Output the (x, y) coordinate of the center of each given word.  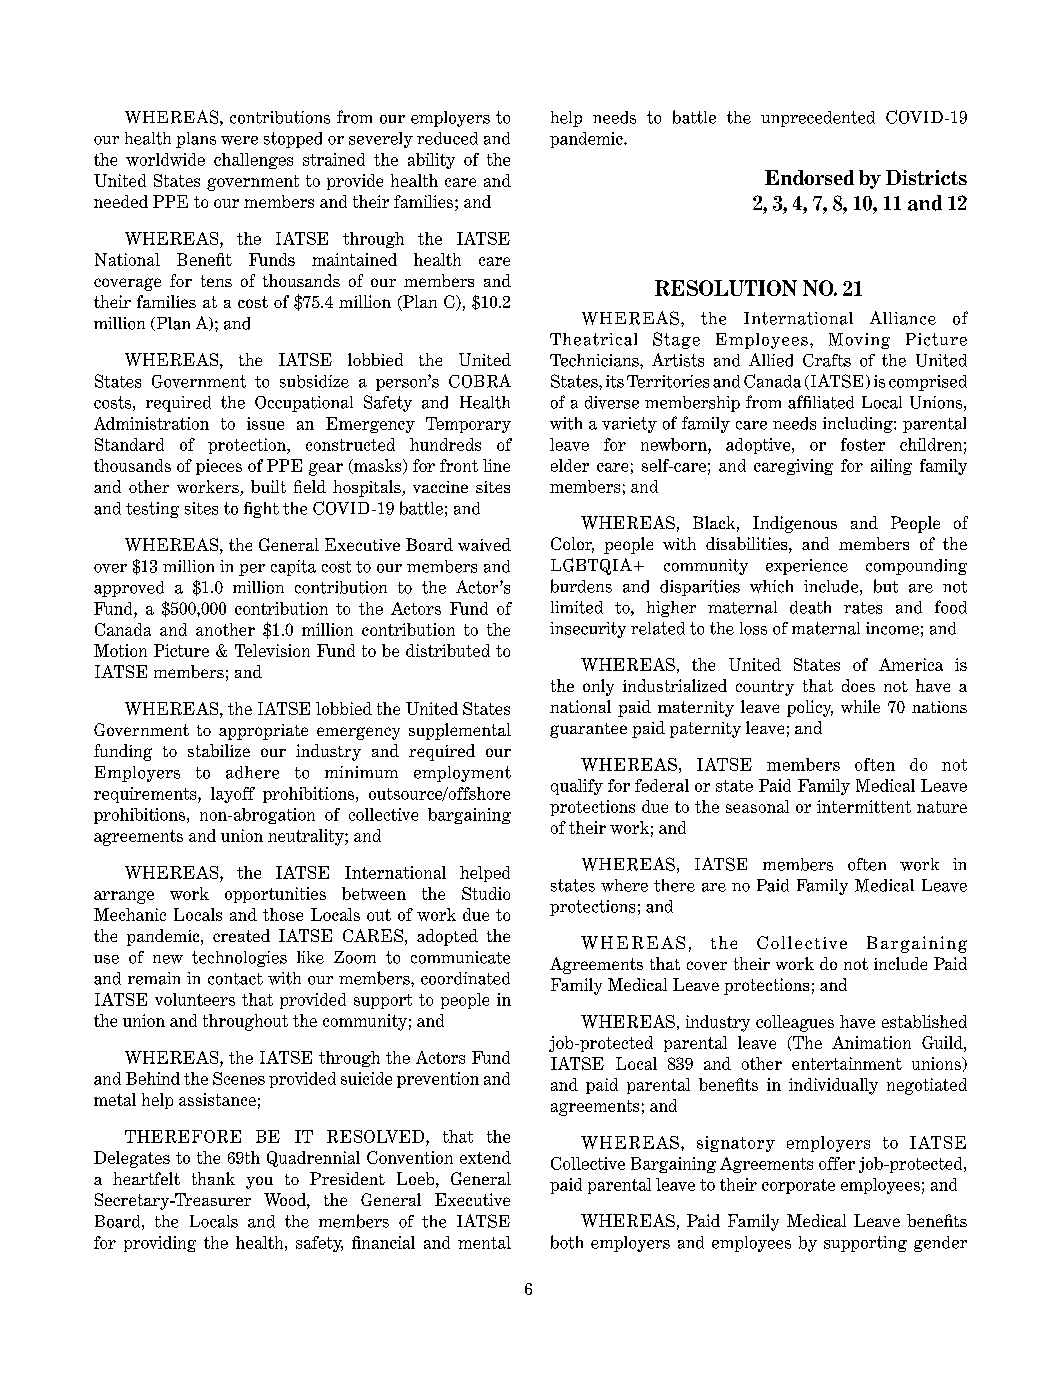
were (239, 140)
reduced (447, 138)
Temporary (468, 425)
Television (272, 650)
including (859, 425)
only (598, 687)
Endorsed (809, 177)
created (241, 935)
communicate (460, 957)
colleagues (795, 1023)
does (858, 685)
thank (213, 1178)
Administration (151, 423)
